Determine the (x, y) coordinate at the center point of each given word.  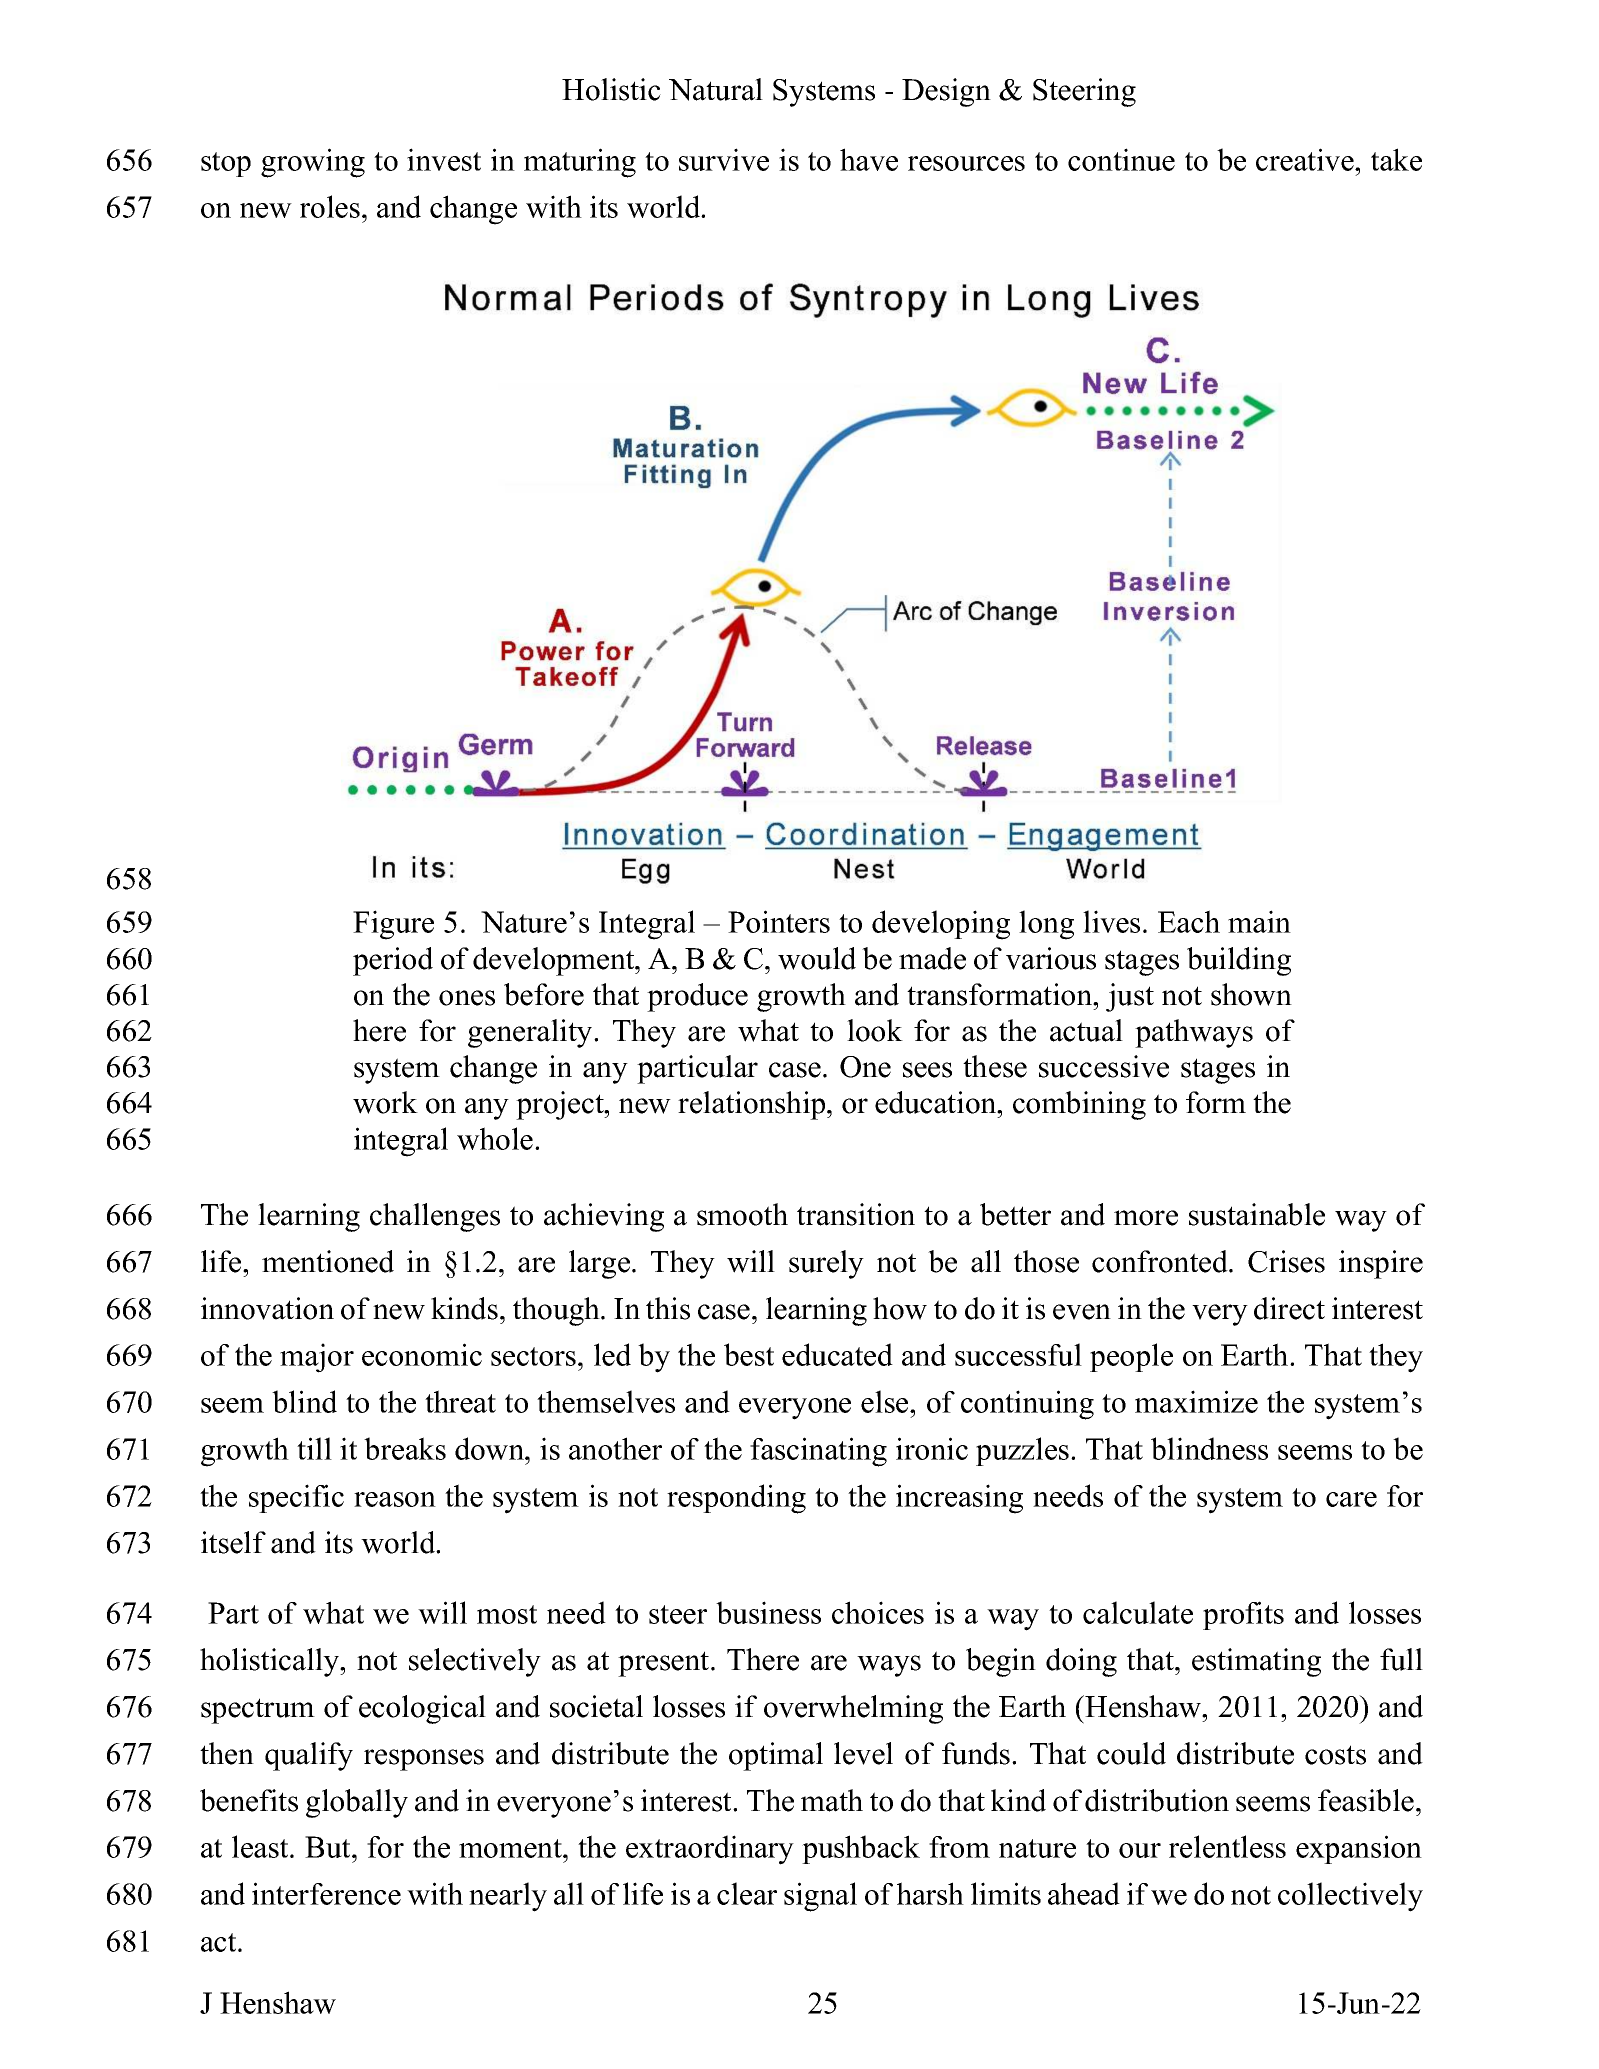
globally (357, 1803)
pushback (861, 1849)
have (869, 159)
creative (1306, 159)
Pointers (779, 921)
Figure (393, 925)
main (1259, 921)
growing (313, 163)
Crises (1286, 1261)
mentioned (328, 1261)
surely (826, 1264)
